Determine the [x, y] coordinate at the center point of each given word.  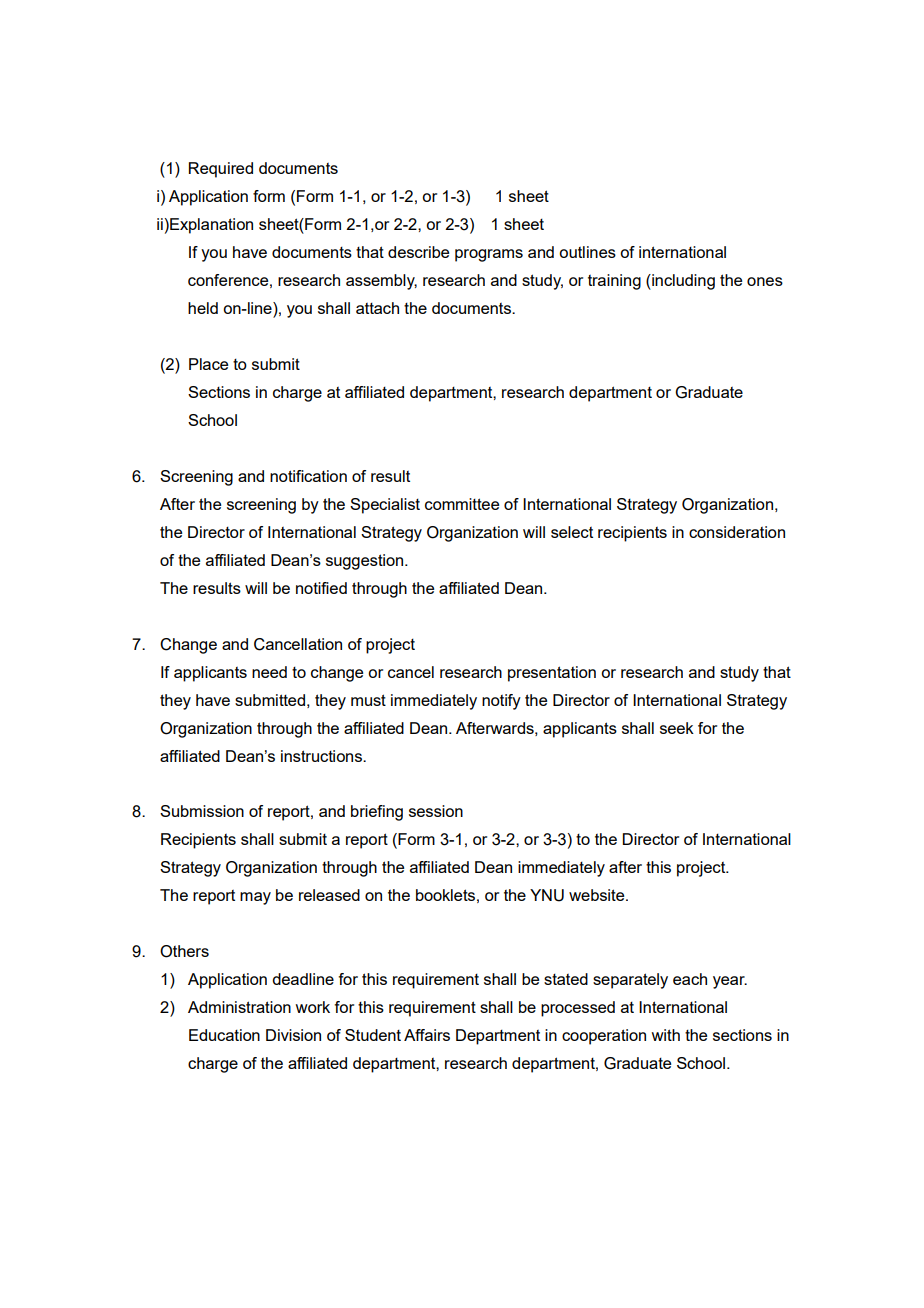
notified [321, 588]
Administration [239, 1007]
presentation [552, 674]
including [682, 282]
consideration [737, 532]
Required [221, 170]
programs [489, 255]
